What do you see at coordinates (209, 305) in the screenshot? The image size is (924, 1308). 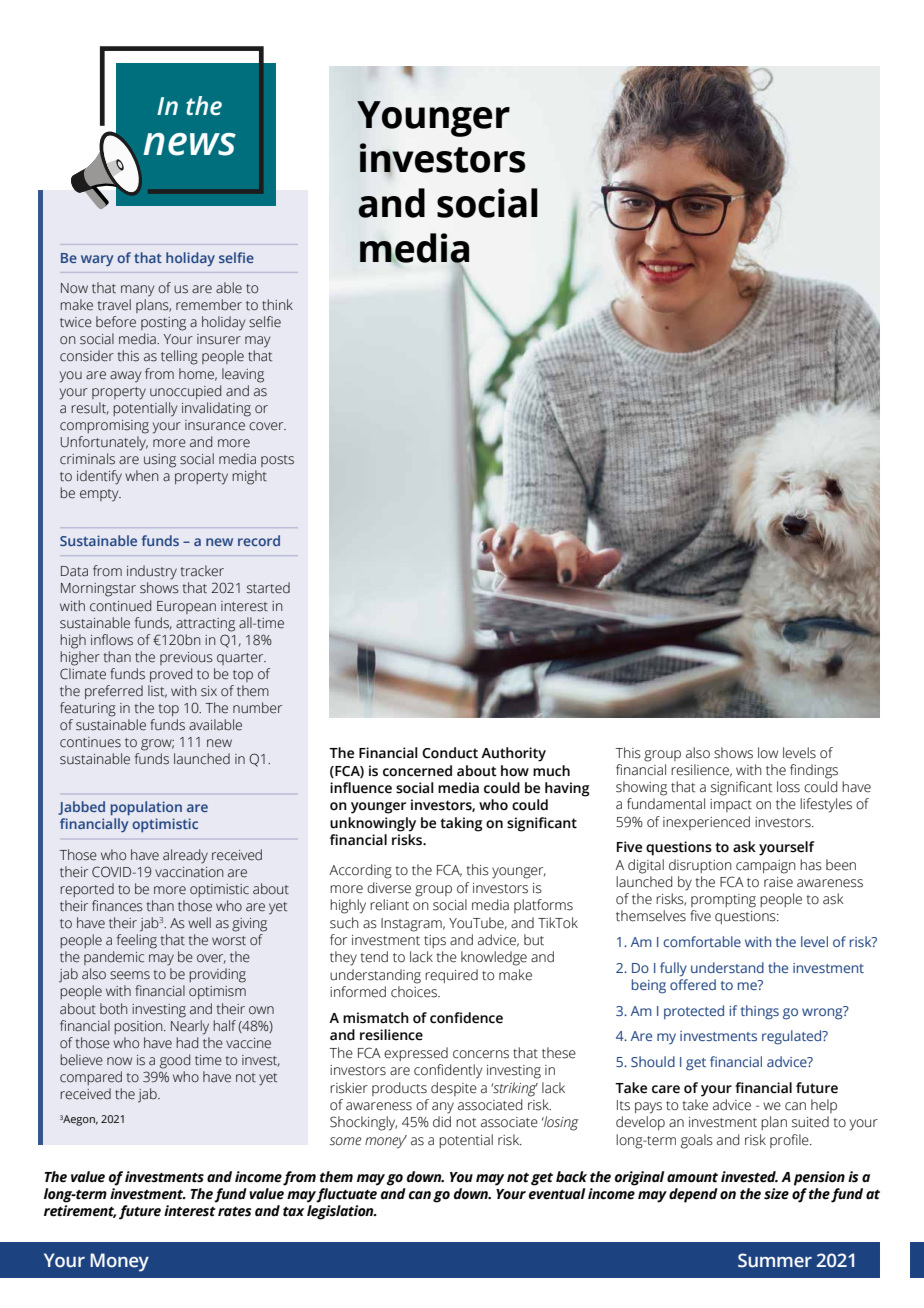 I see `remember` at bounding box center [209, 305].
